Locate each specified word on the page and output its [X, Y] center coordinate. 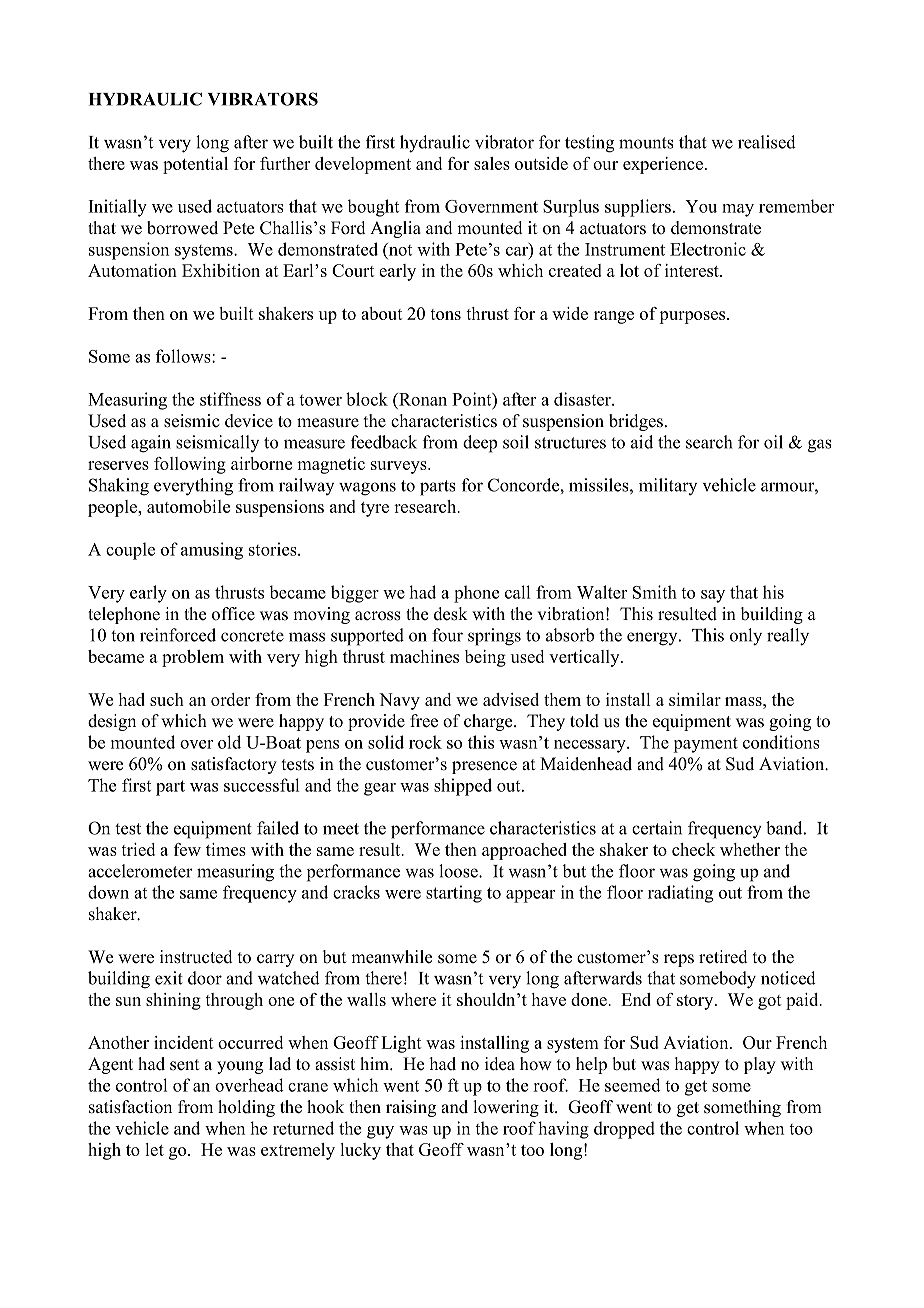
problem [193, 658]
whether [750, 849]
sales [492, 163]
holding [246, 1108]
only [746, 637]
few [187, 849]
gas [820, 446]
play [760, 1065]
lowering [506, 1108]
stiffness [230, 399]
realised [767, 142]
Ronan [422, 399]
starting [454, 894]
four [447, 635]
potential [195, 165]
